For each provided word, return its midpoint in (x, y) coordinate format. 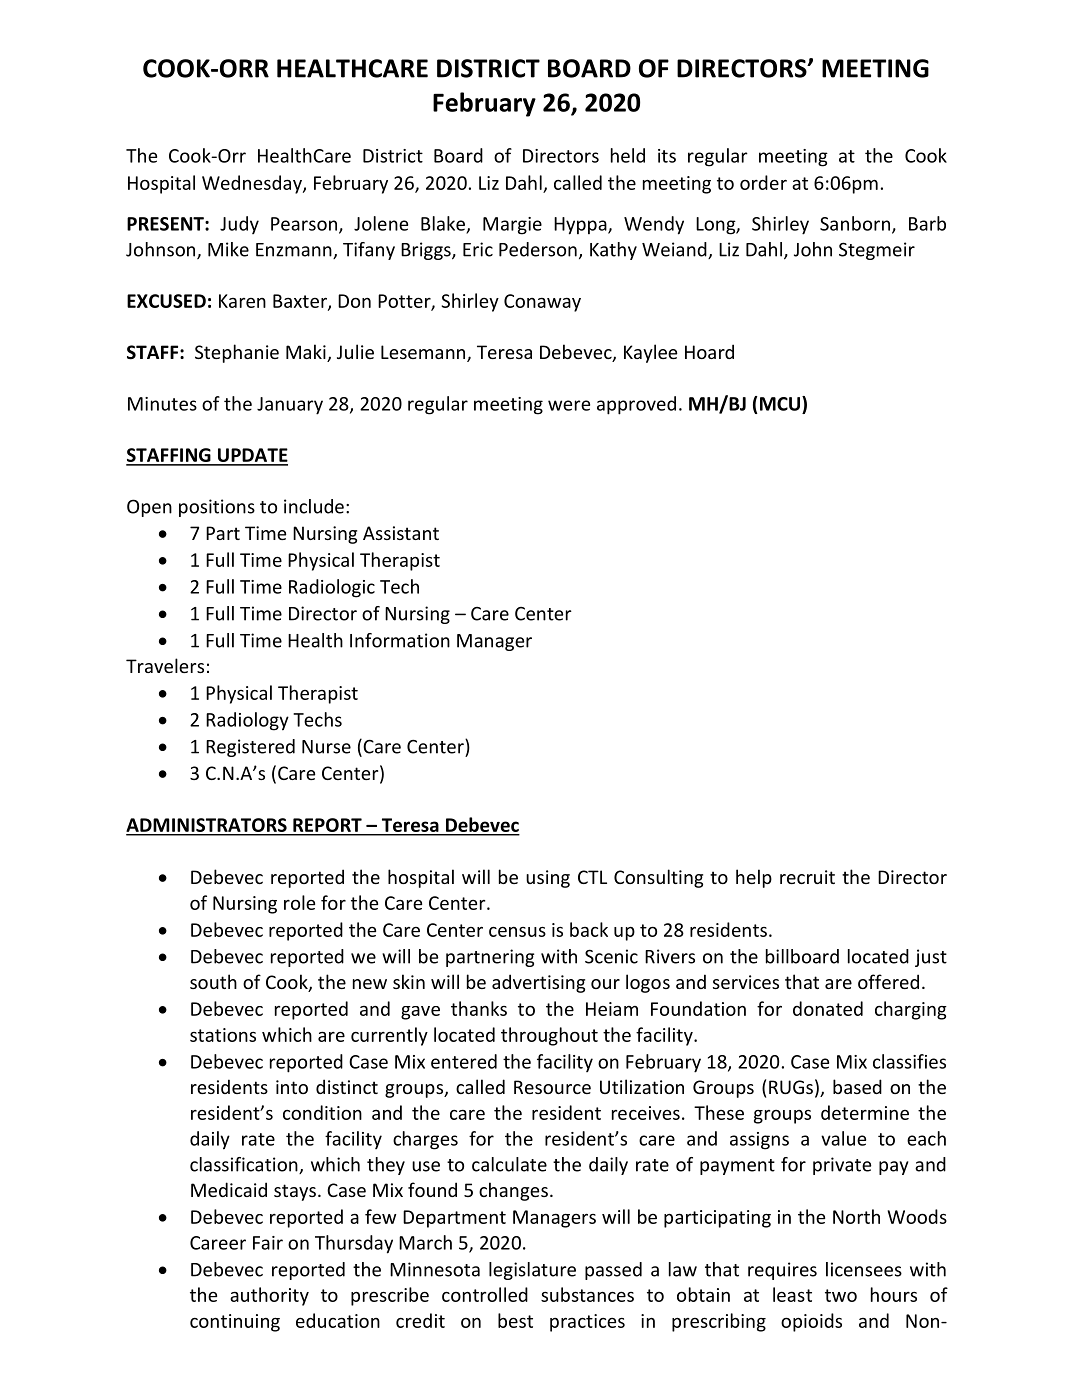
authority (269, 1296)
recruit (807, 877)
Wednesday (253, 184)
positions (217, 508)
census (517, 931)
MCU (781, 403)
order (763, 182)
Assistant (401, 533)
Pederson (538, 249)
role (299, 902)
